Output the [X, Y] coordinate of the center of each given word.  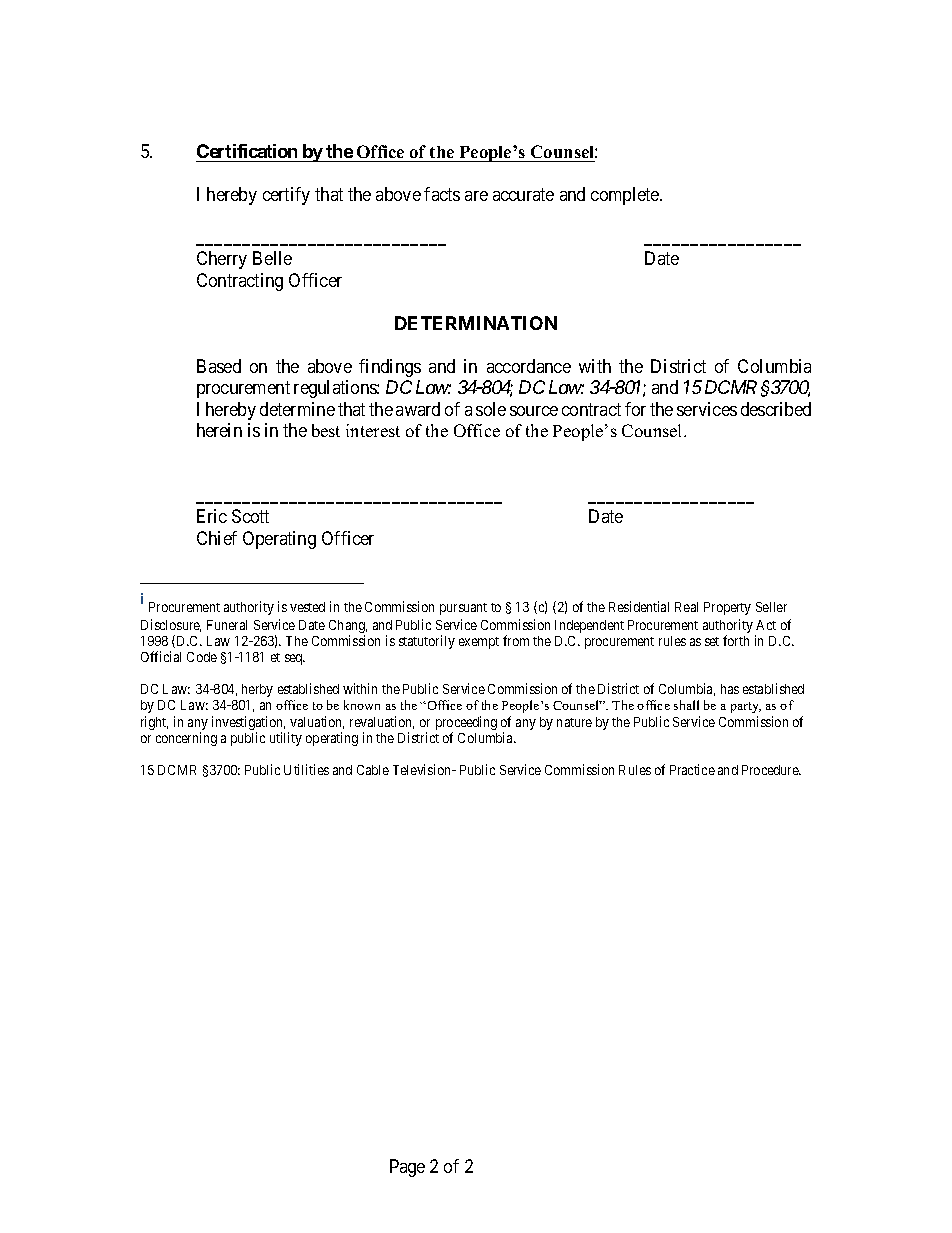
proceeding [466, 724]
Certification [247, 151]
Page [407, 1168]
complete [626, 196]
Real [686, 607]
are [476, 196]
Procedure [771, 770]
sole [491, 409]
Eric [212, 516]
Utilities [306, 769]
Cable [373, 770]
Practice [692, 769]
